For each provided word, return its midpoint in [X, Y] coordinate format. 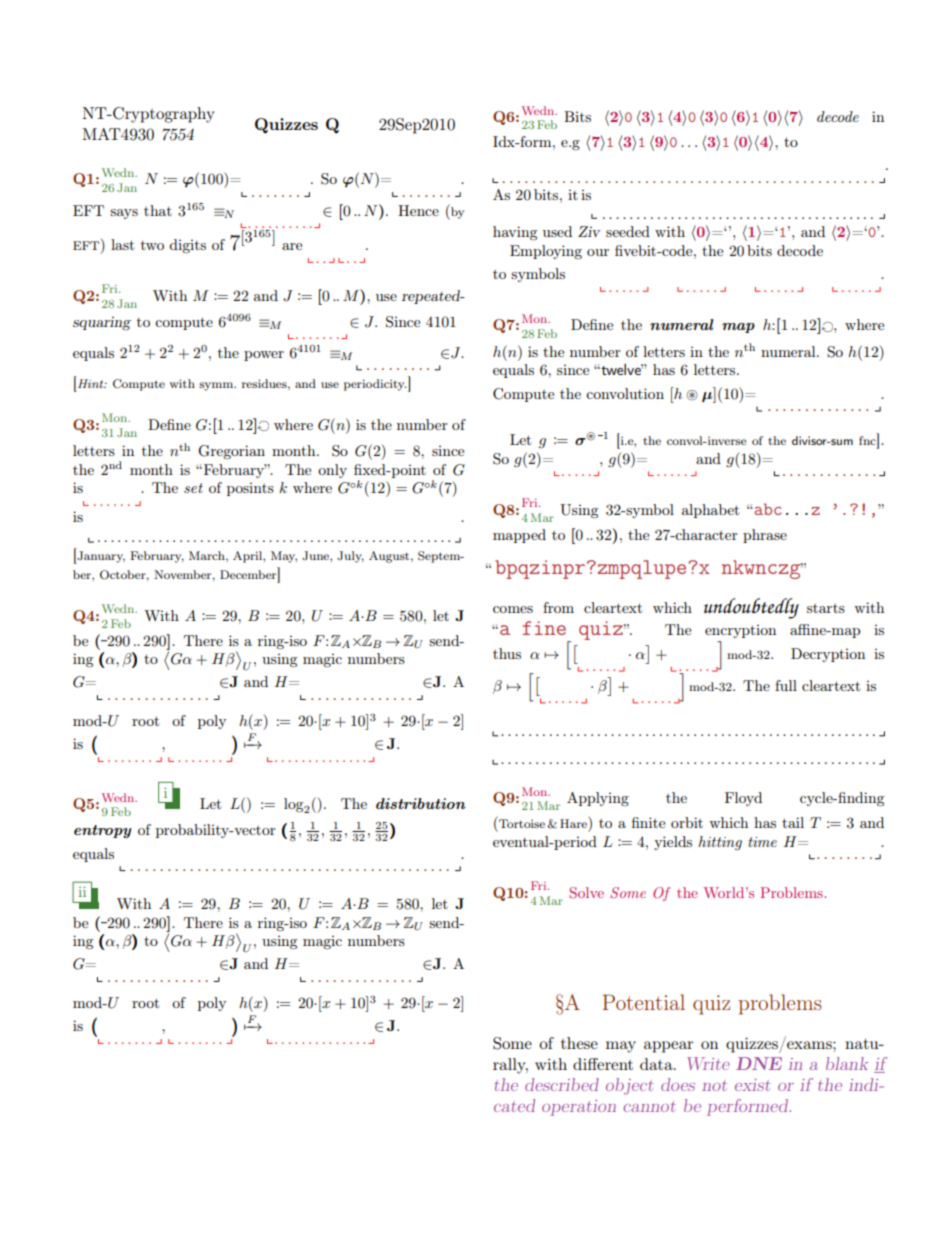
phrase [765, 536]
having [515, 233]
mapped [519, 536]
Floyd [743, 799]
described [562, 1084]
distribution [420, 803]
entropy [103, 831]
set [193, 488]
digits [187, 246]
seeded [628, 231]
